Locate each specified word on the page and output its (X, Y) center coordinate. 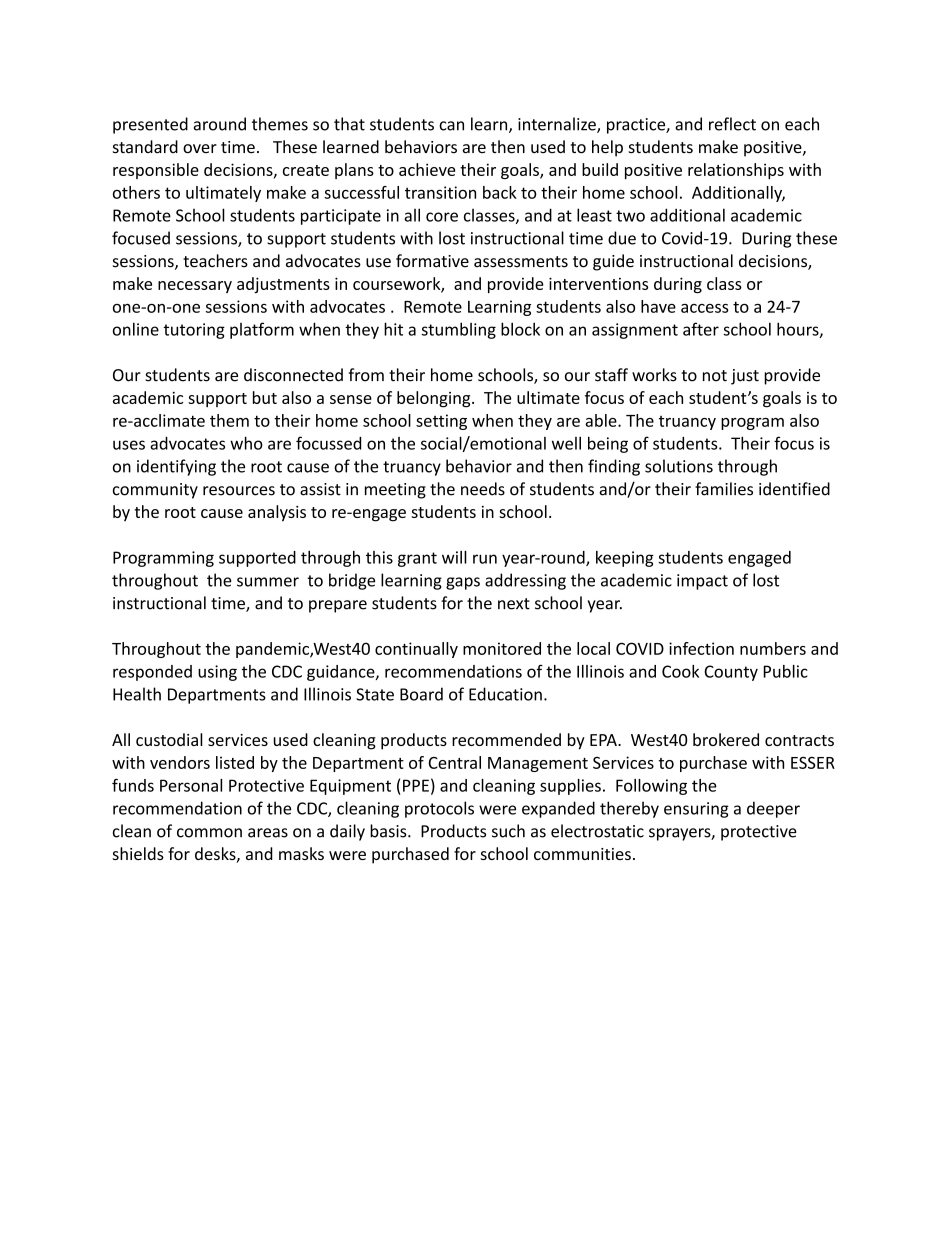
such (508, 831)
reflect (732, 124)
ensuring (696, 810)
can (451, 126)
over (200, 149)
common (209, 833)
